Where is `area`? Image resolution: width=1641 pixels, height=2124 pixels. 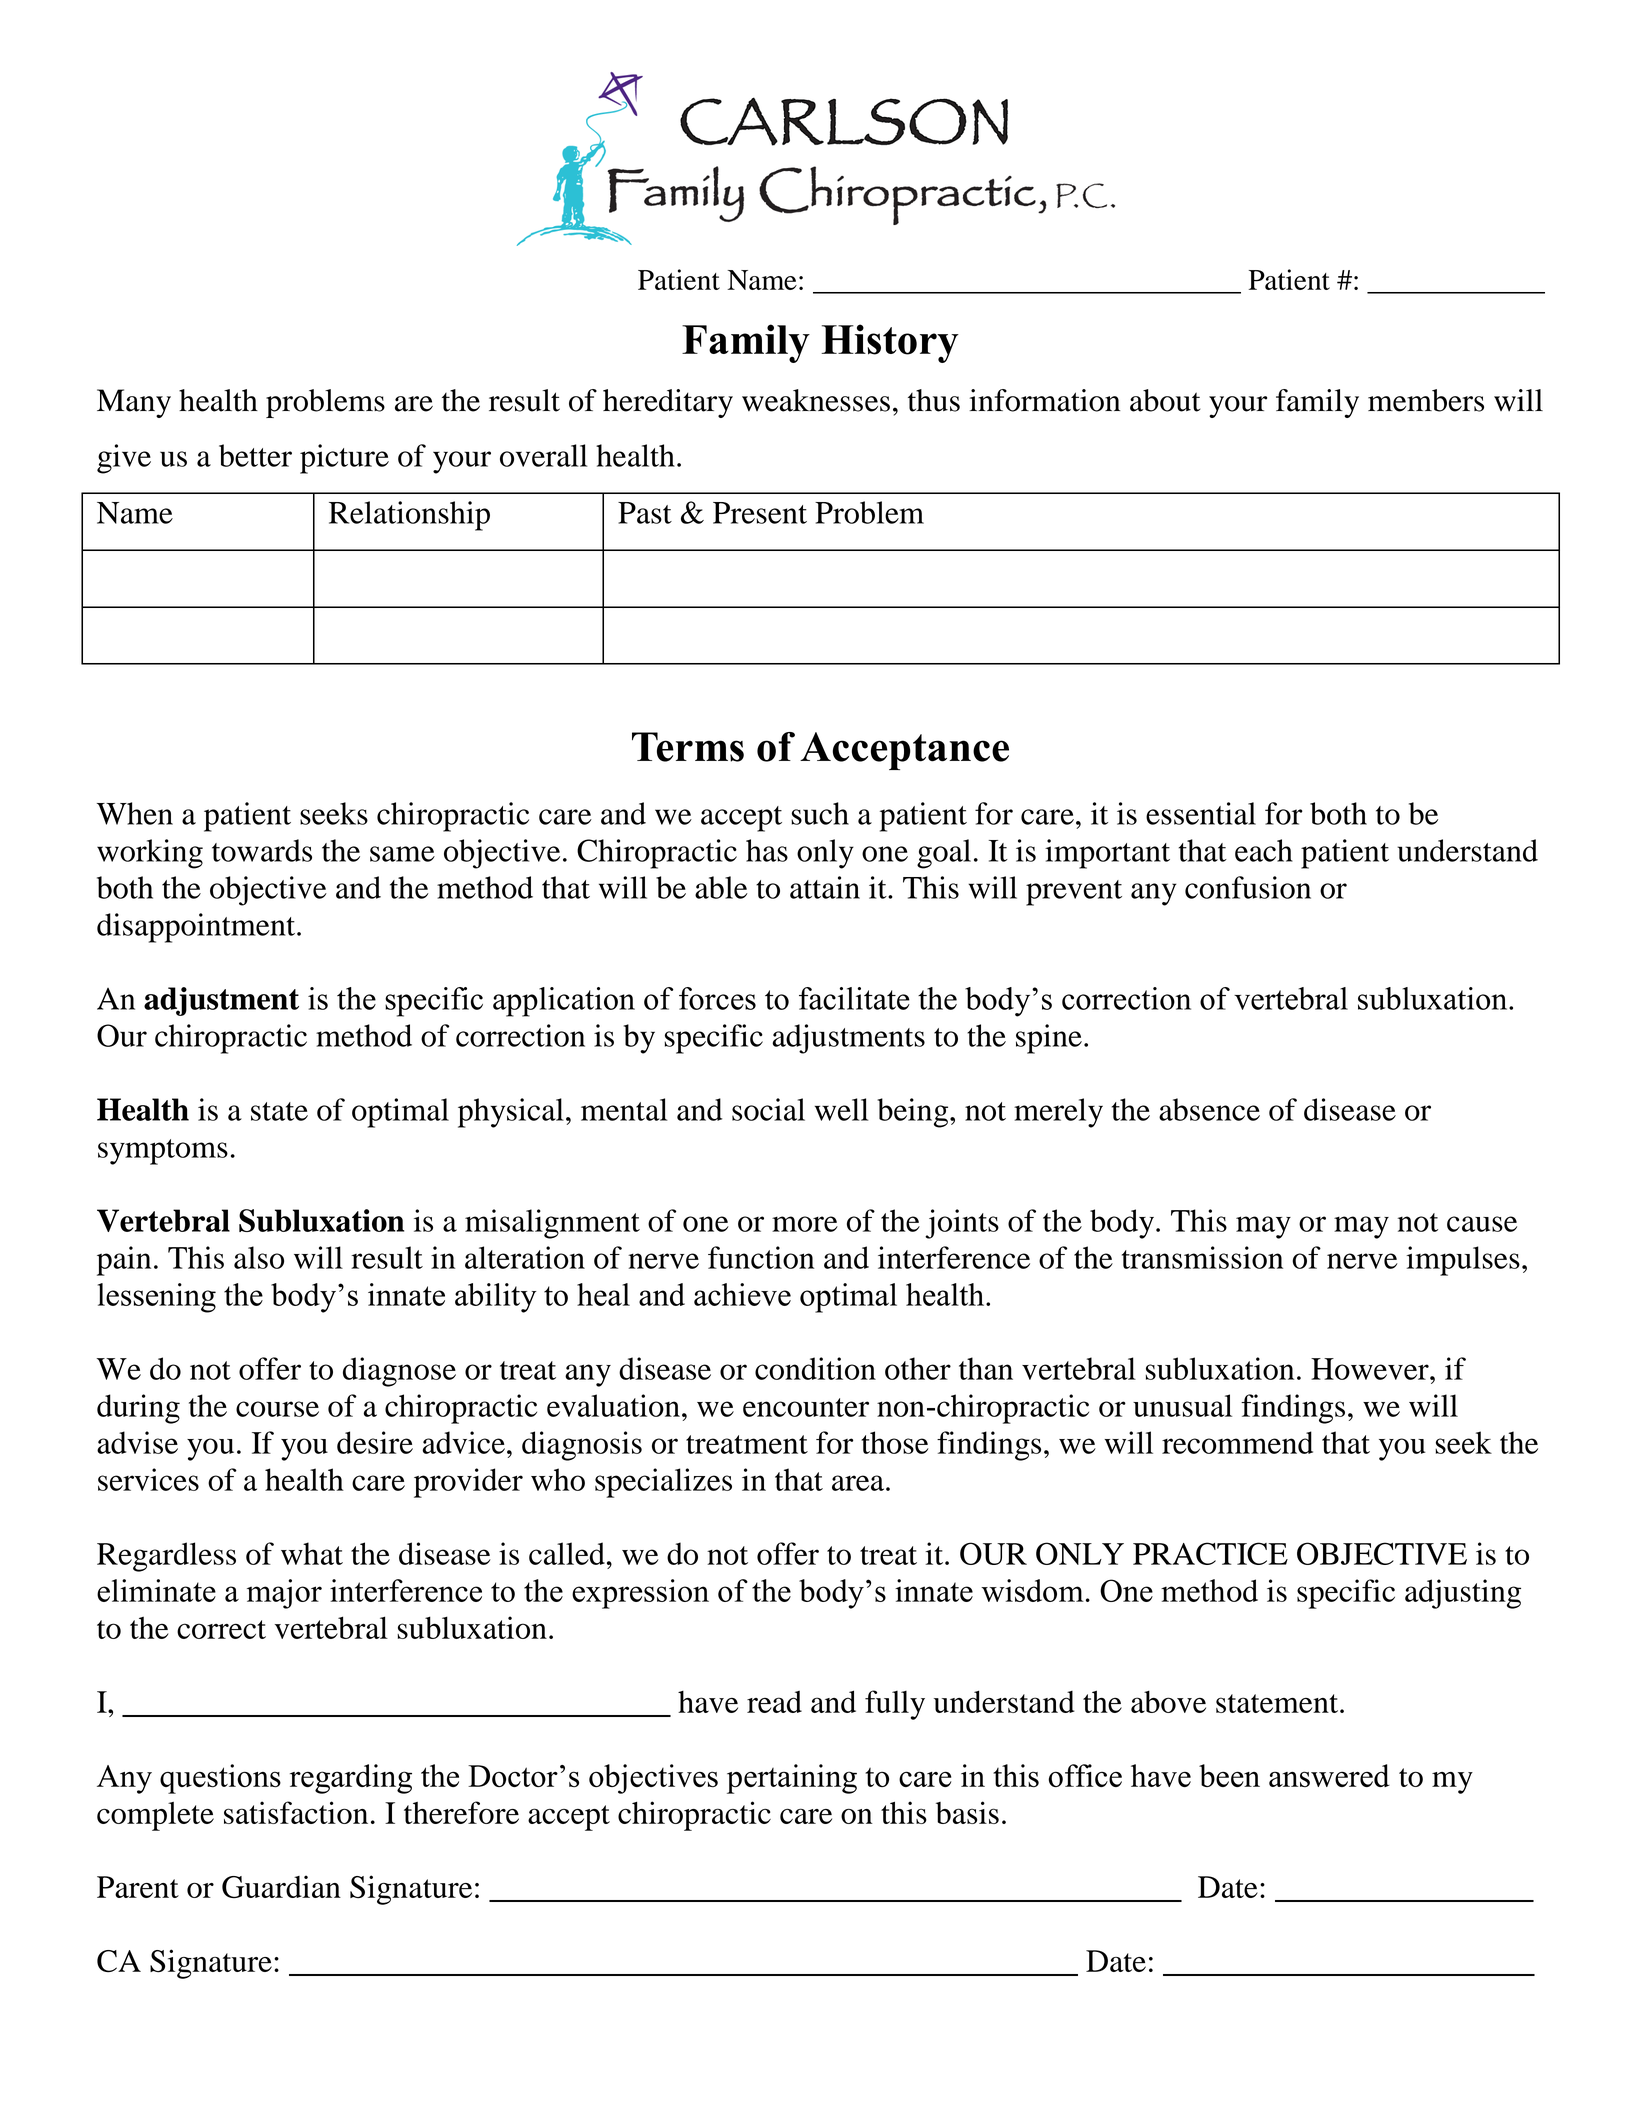
area is located at coordinates (858, 1483).
